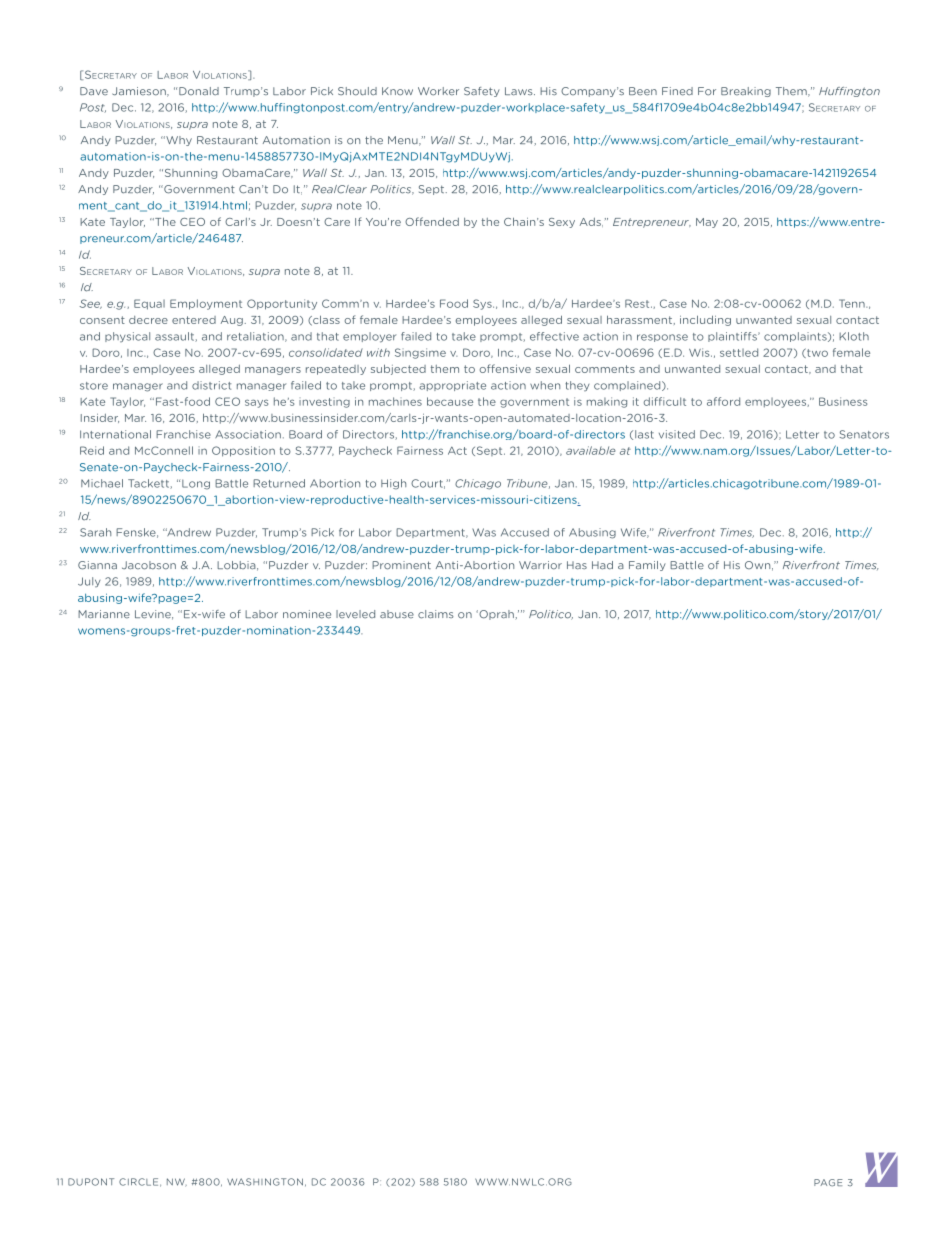 This document has width=952, height=1233. I want to click on Family, so click(647, 566).
